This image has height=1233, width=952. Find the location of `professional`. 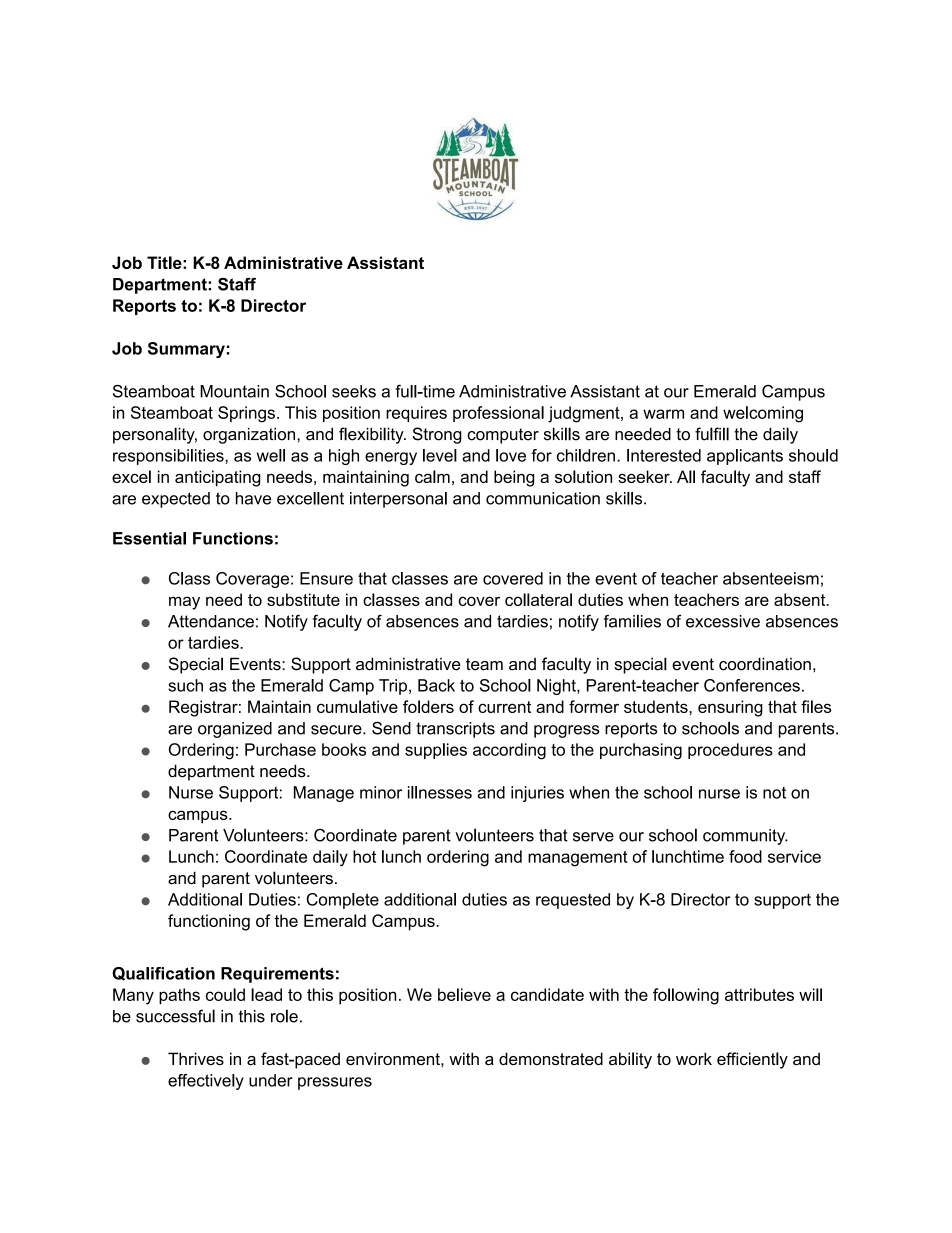

professional is located at coordinates (498, 414).
